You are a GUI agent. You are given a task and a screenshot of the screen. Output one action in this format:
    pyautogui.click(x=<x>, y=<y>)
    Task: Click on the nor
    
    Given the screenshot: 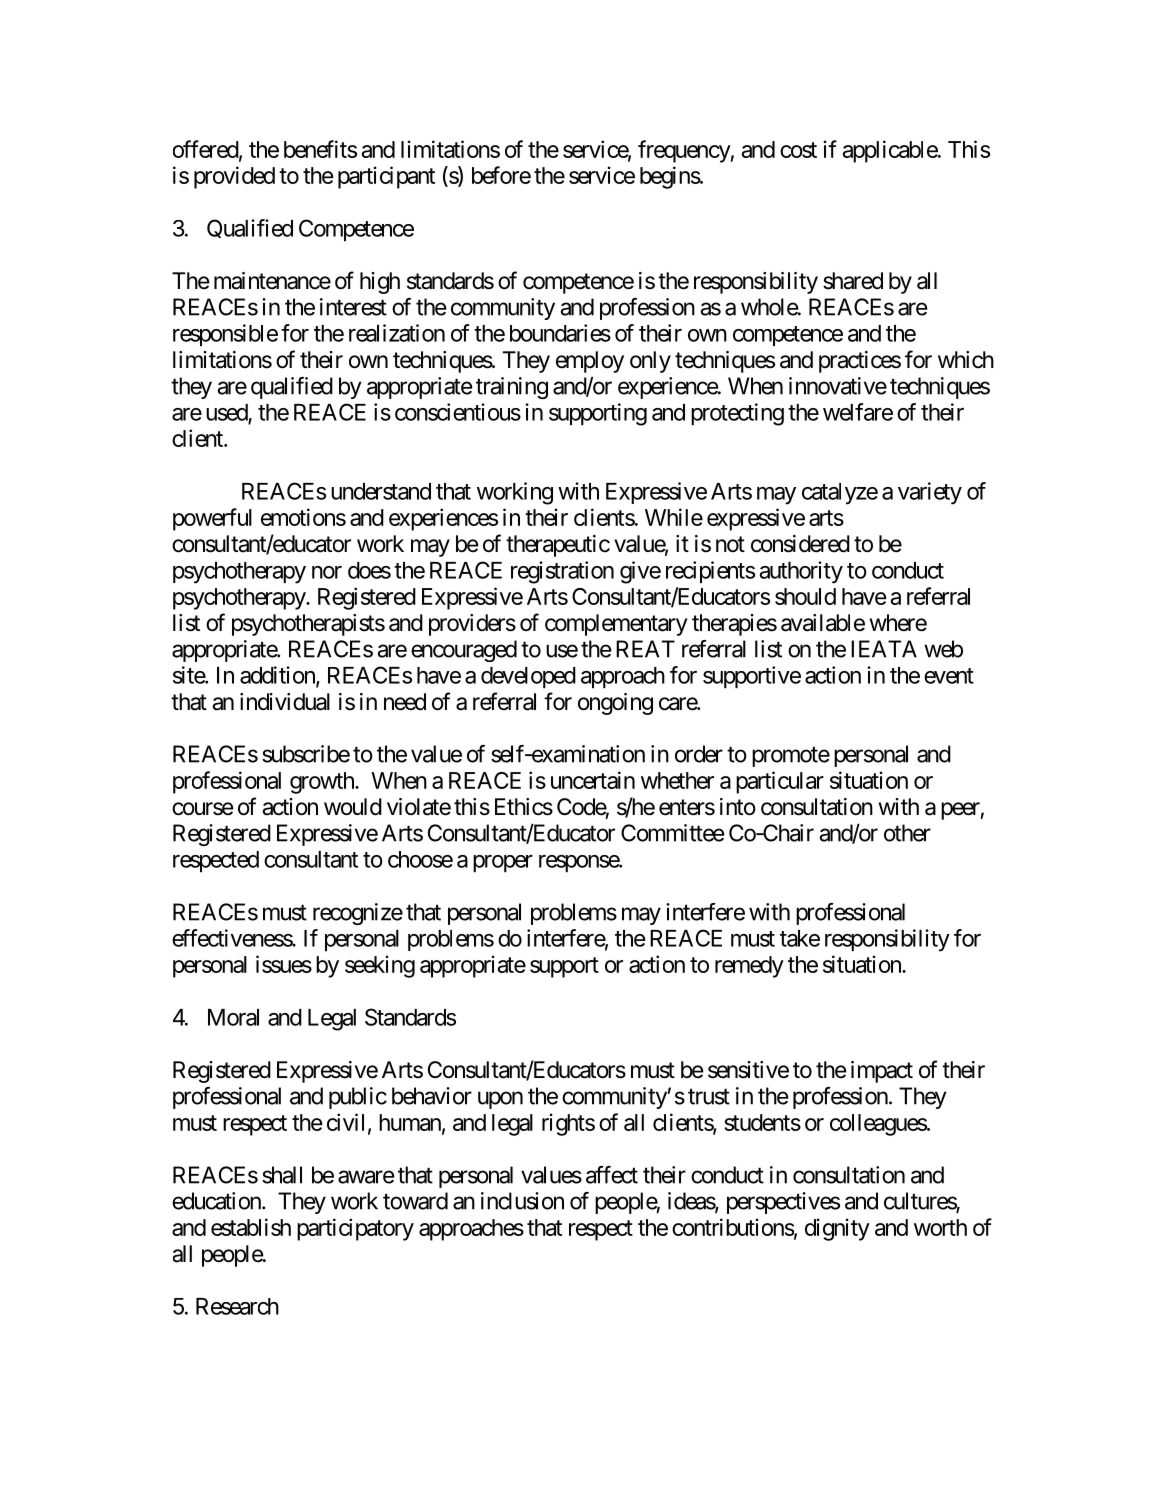 What is the action you would take?
    pyautogui.click(x=327, y=572)
